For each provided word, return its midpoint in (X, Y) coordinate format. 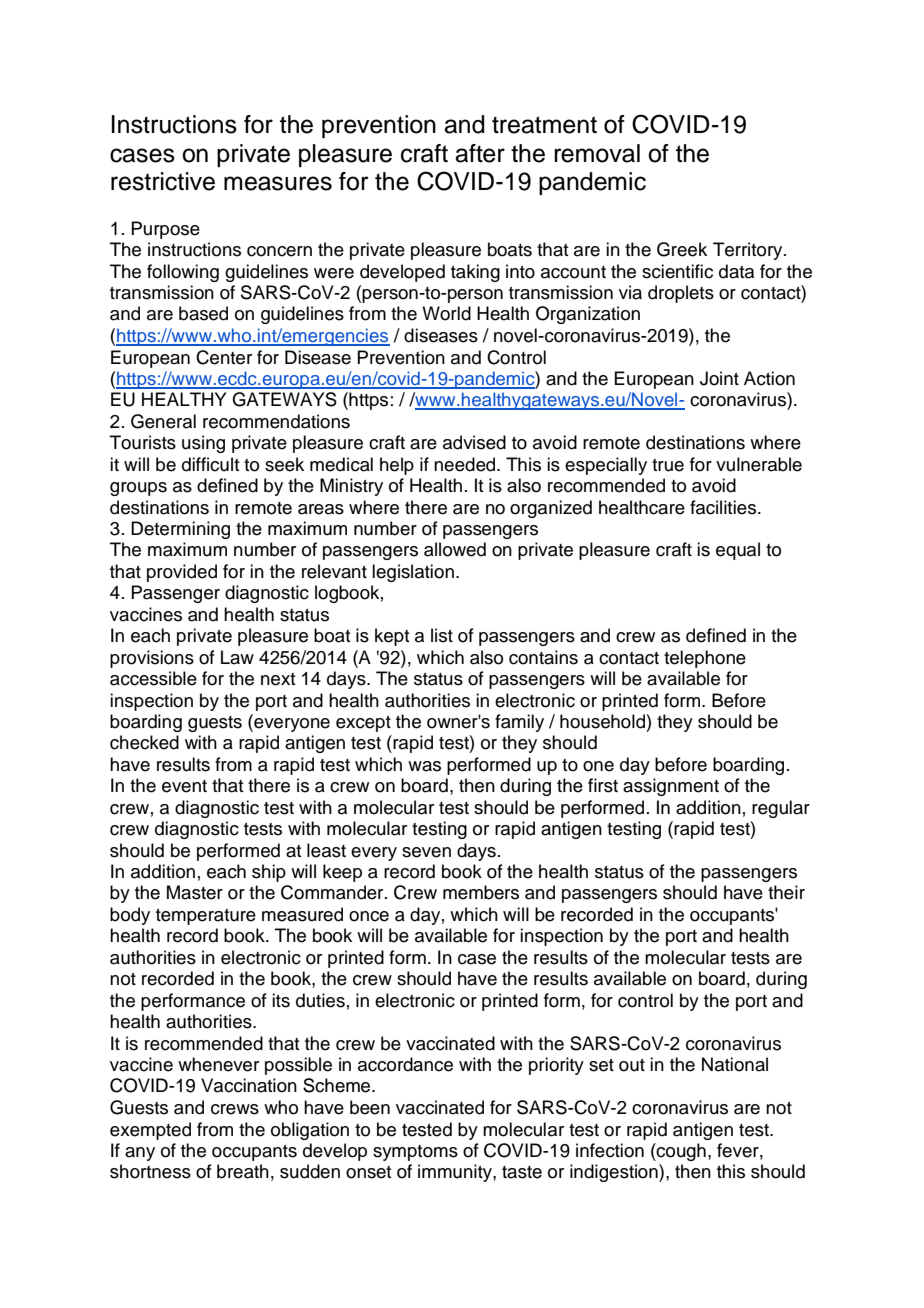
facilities (724, 507)
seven (426, 852)
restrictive (163, 181)
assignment (671, 787)
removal (597, 153)
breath (243, 1171)
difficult (211, 464)
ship (269, 873)
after (480, 153)
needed (466, 464)
